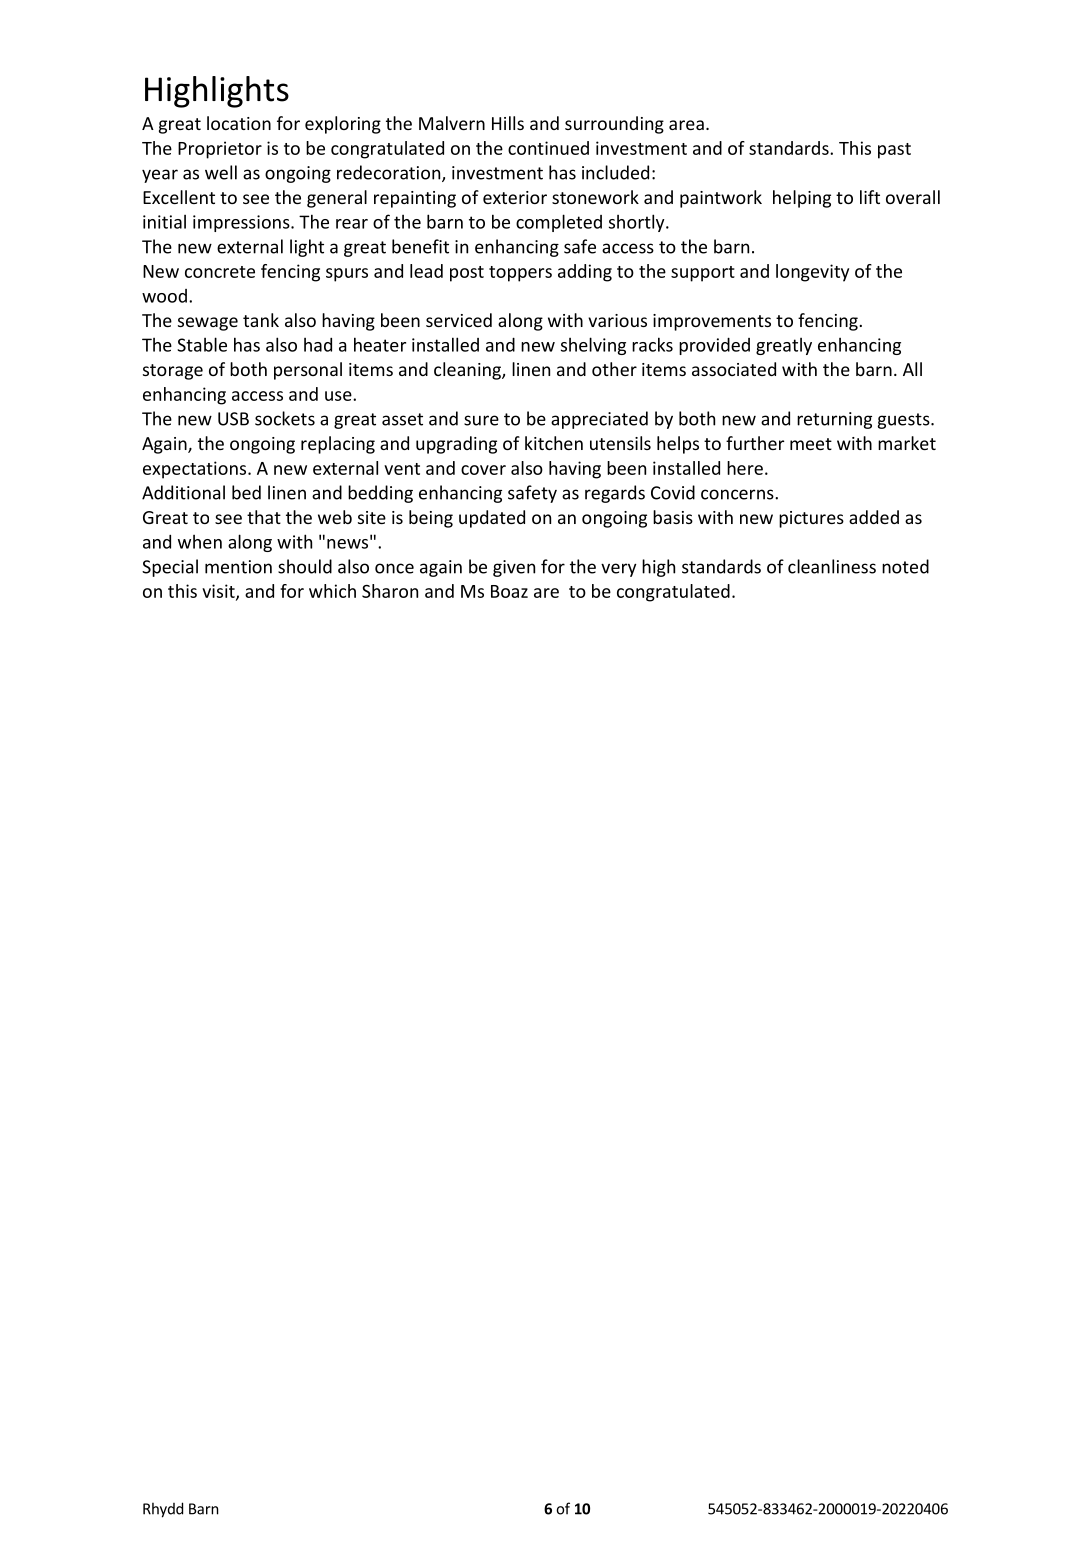  Describe the element at coordinates (238, 567) in the screenshot. I see `mention` at that location.
